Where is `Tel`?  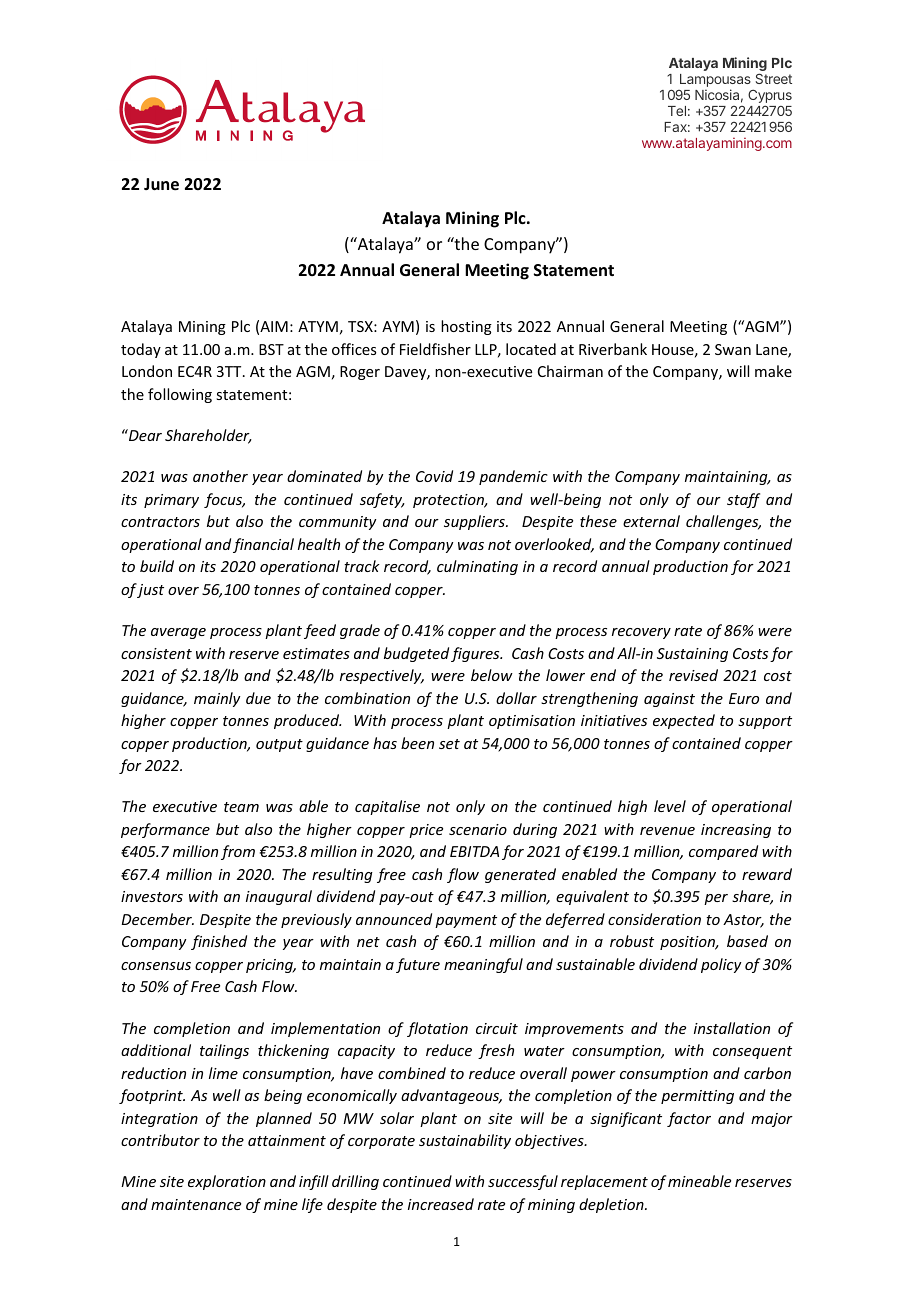
Tel is located at coordinates (677, 111).
